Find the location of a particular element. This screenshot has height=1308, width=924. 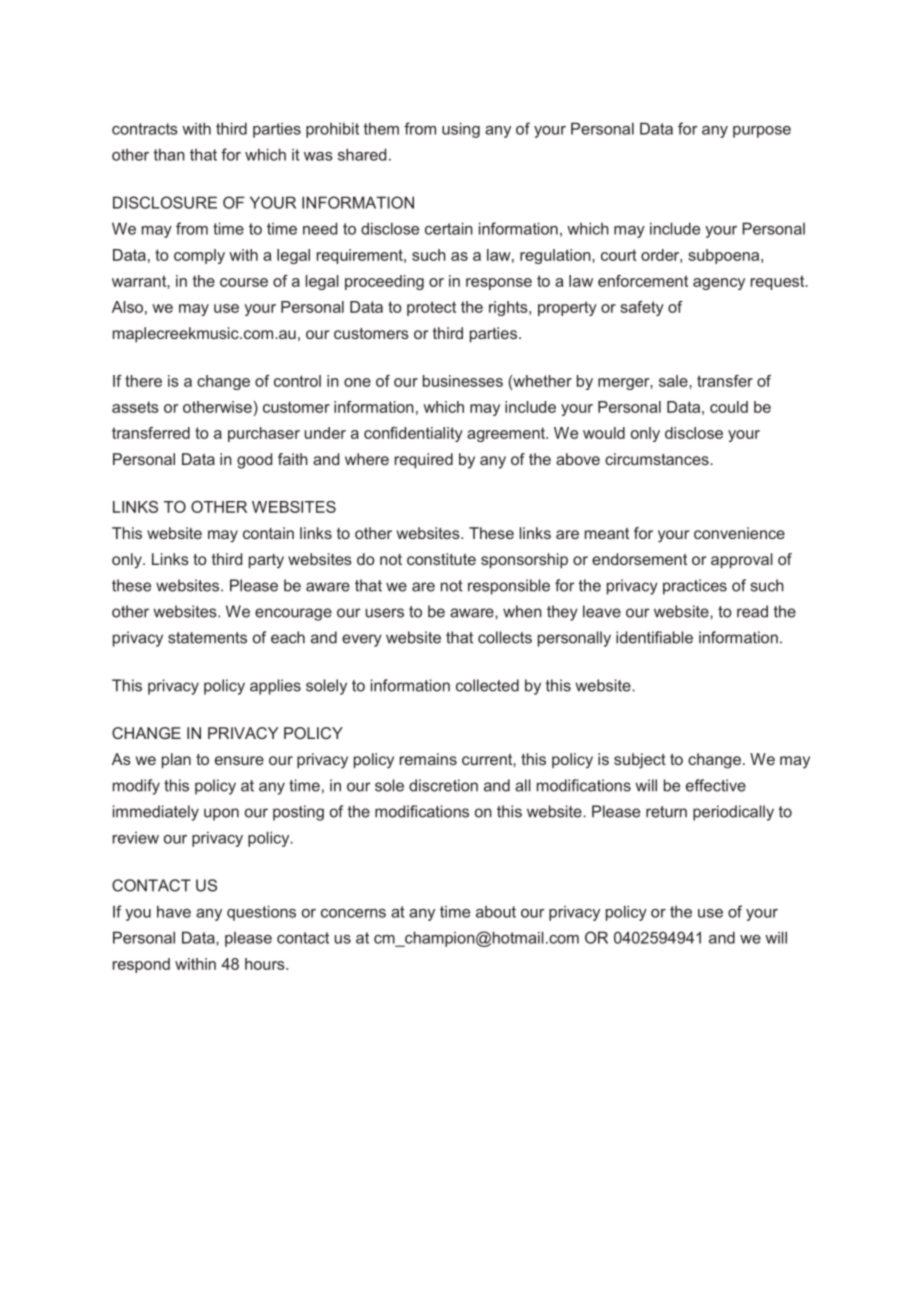

than is located at coordinates (169, 154).
